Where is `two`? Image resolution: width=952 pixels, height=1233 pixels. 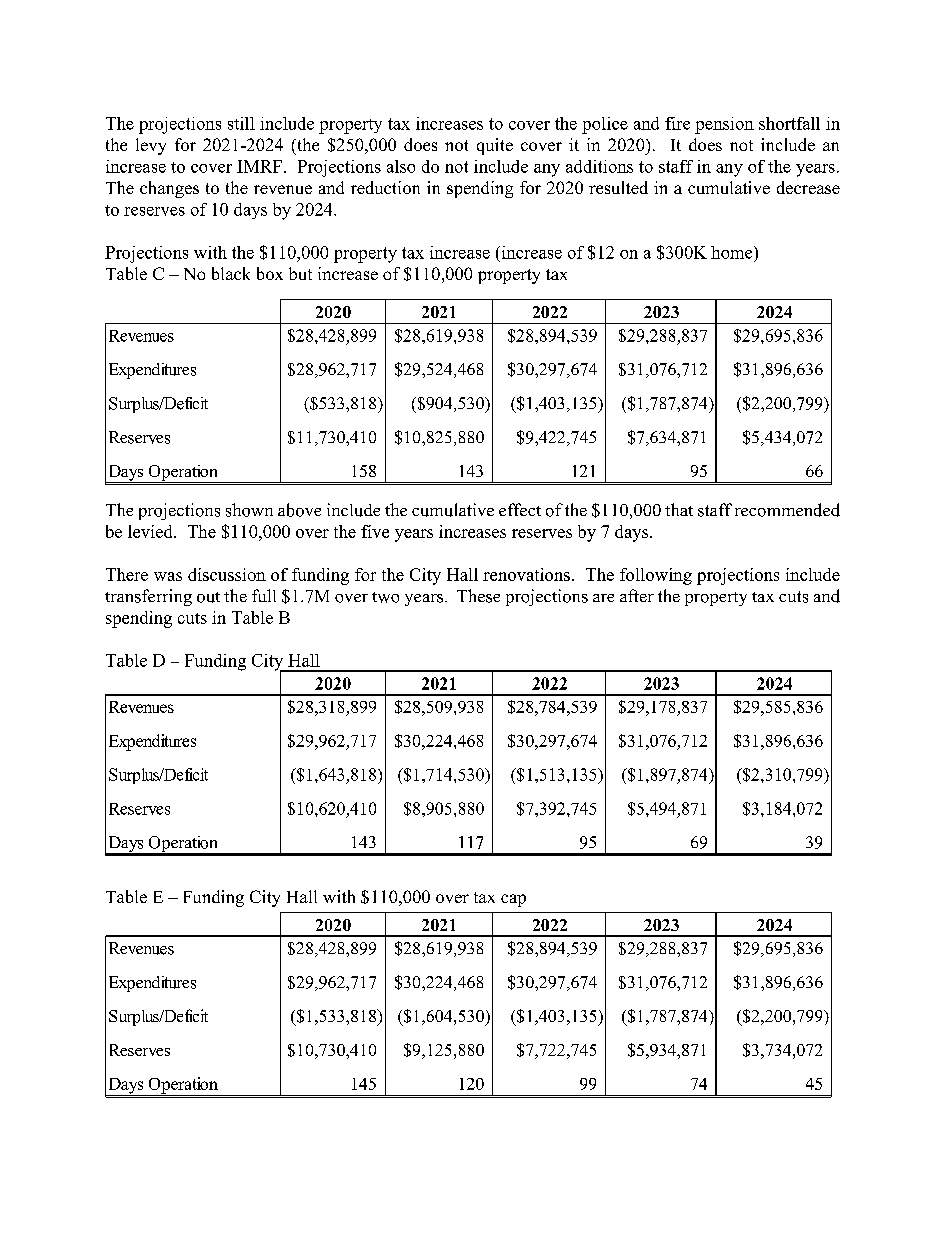
two is located at coordinates (385, 597).
